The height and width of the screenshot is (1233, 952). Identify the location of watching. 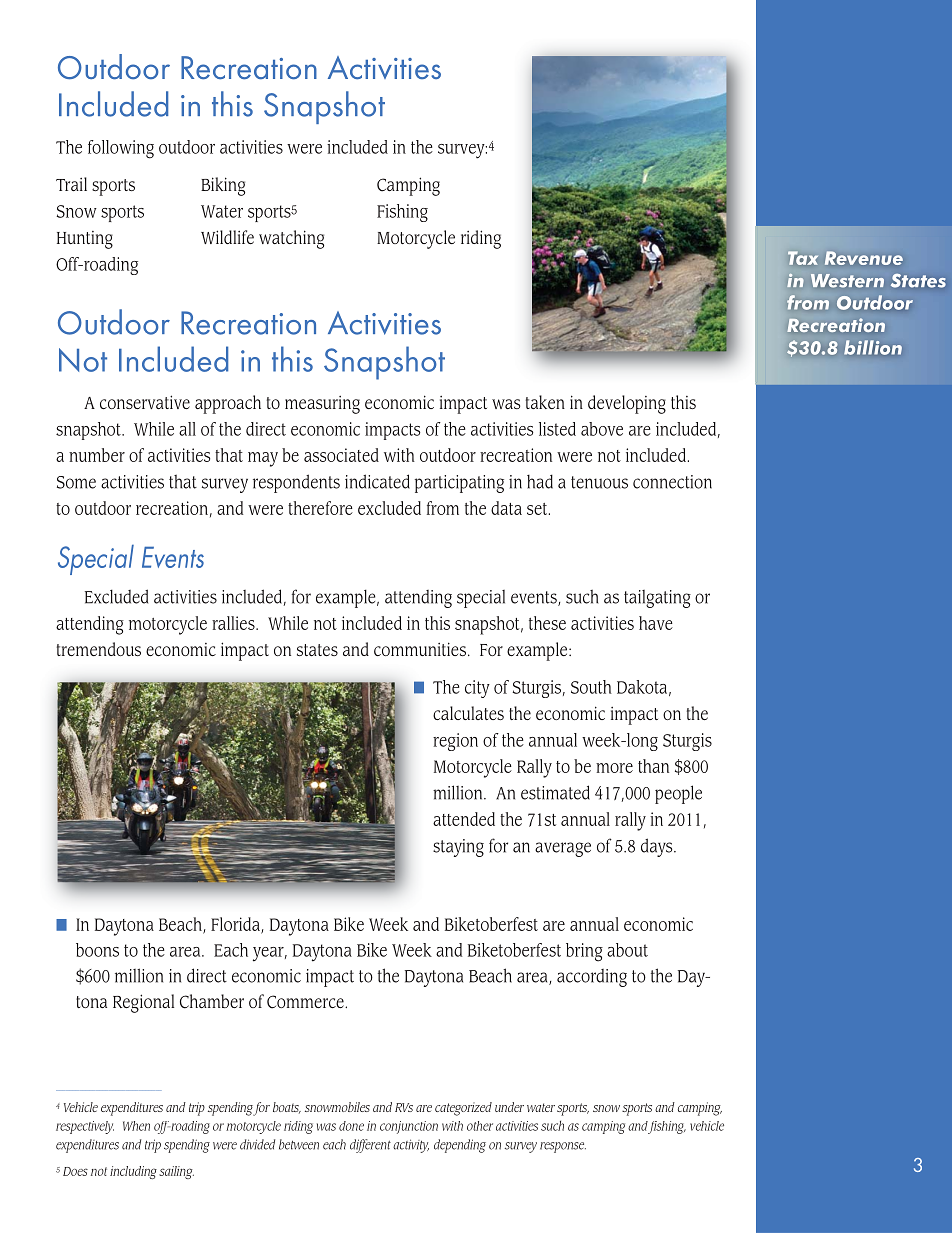
(291, 239).
